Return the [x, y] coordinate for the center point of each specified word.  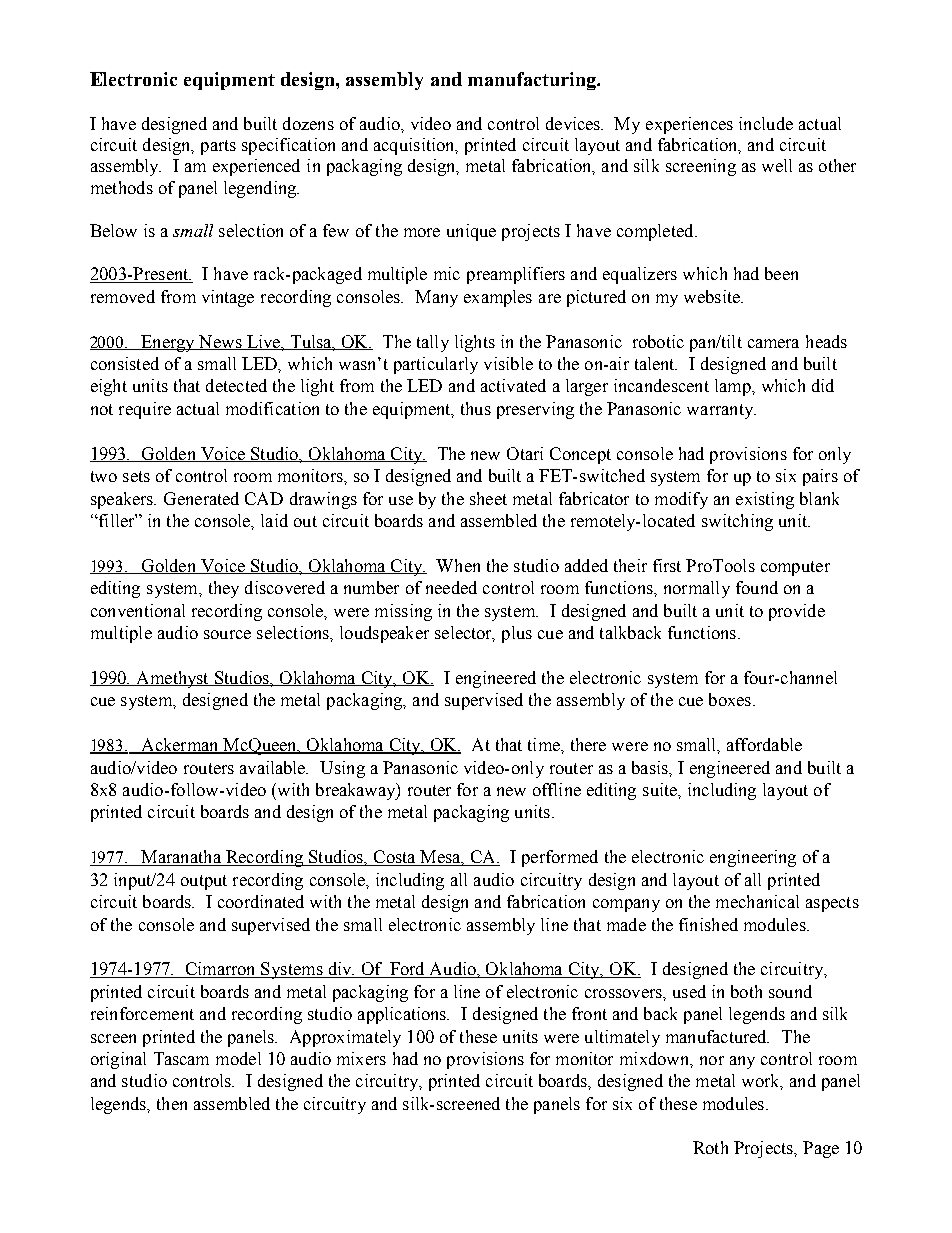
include [766, 123]
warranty [721, 411]
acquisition [415, 146]
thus [476, 408]
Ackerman [180, 746]
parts [218, 147]
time [545, 744]
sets [136, 476]
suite [661, 789]
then [172, 1103]
